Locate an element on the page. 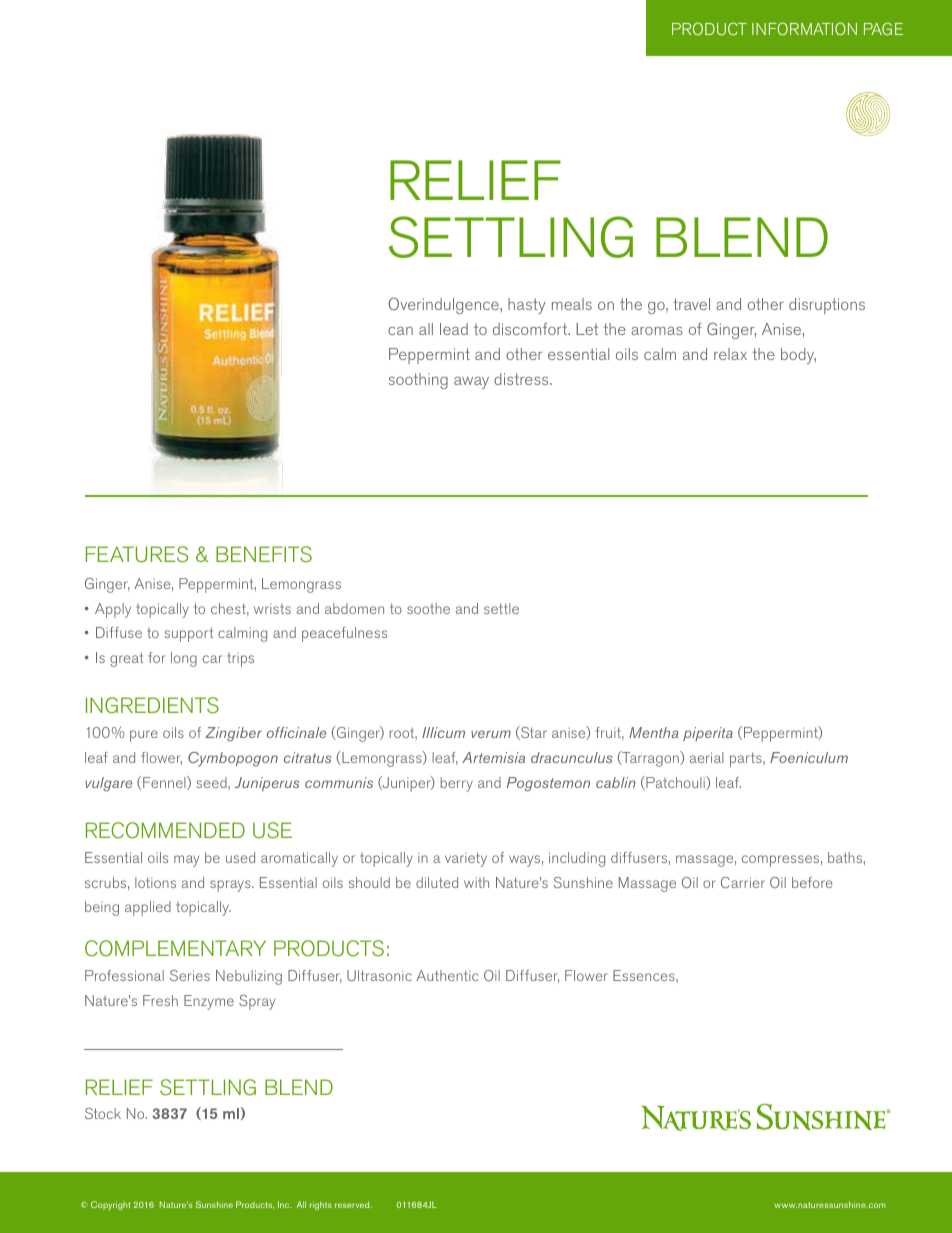  PAGE is located at coordinates (883, 28).
